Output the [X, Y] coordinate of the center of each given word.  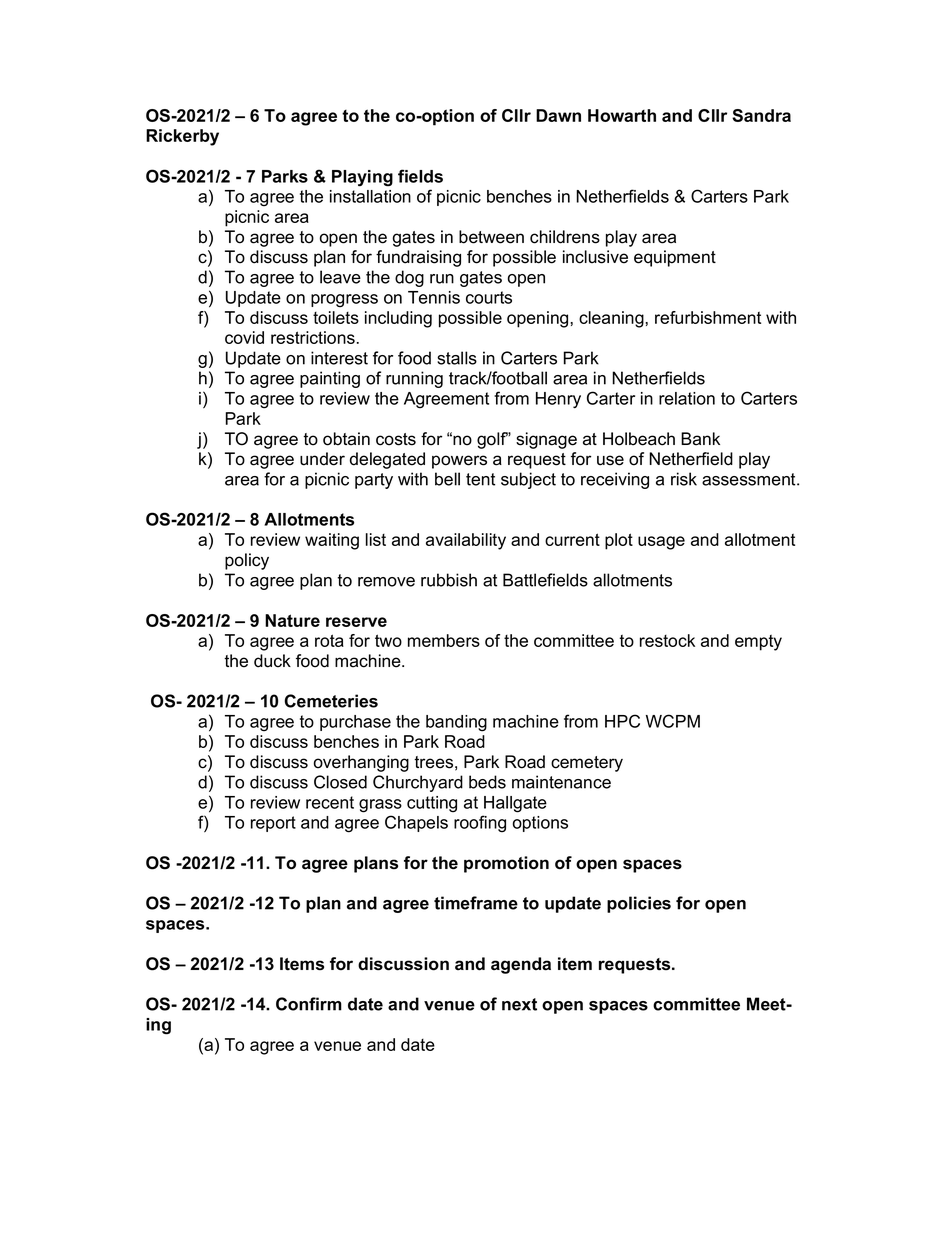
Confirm [309, 1004]
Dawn [558, 115]
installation [370, 196]
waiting [332, 541]
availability [466, 541]
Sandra [761, 115]
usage [661, 543]
